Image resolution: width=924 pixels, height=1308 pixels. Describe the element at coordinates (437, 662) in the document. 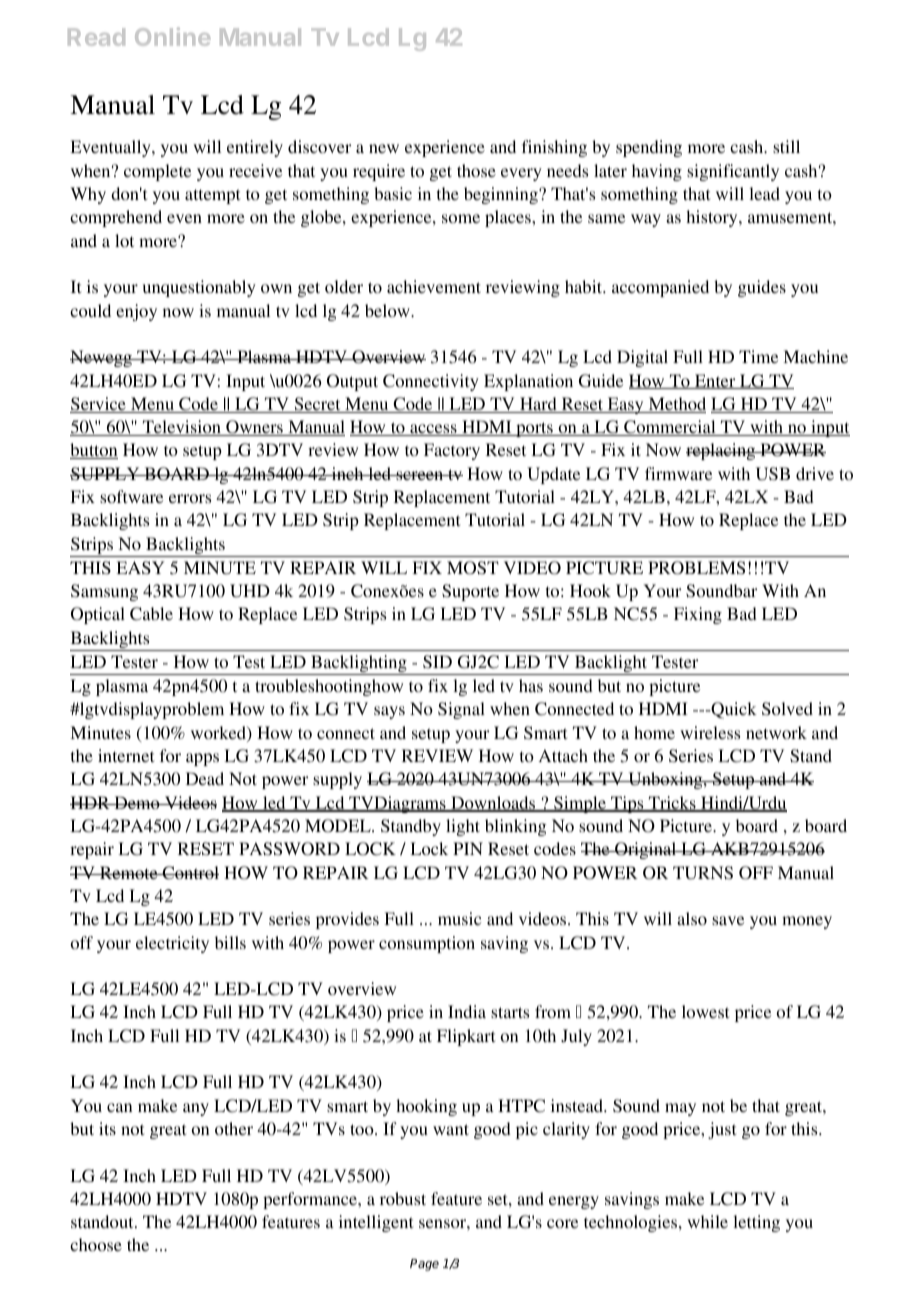

I see `SID` at that location.
